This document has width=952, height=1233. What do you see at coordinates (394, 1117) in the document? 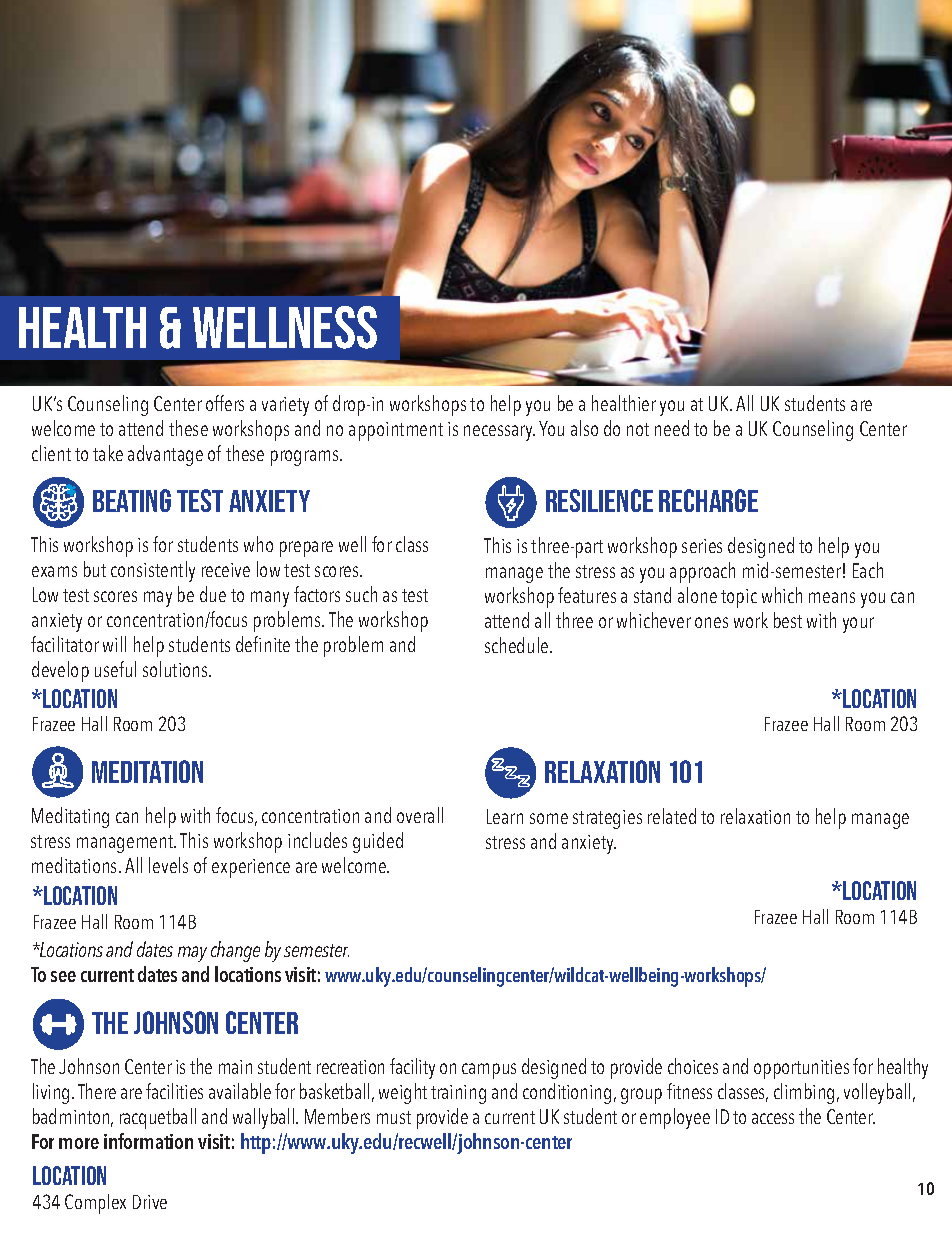
I see `must` at bounding box center [394, 1117].
